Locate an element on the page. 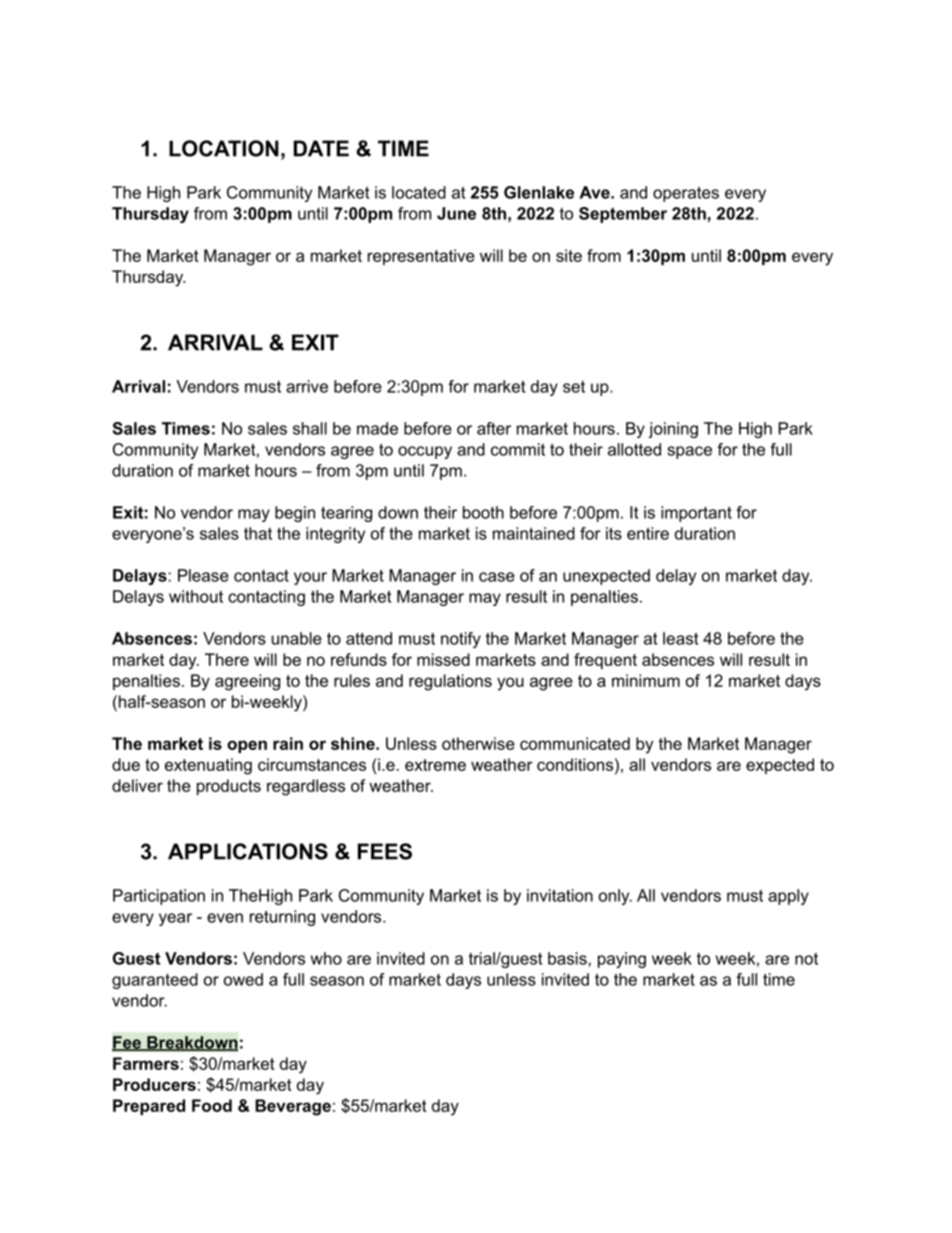  after is located at coordinates (494, 428).
